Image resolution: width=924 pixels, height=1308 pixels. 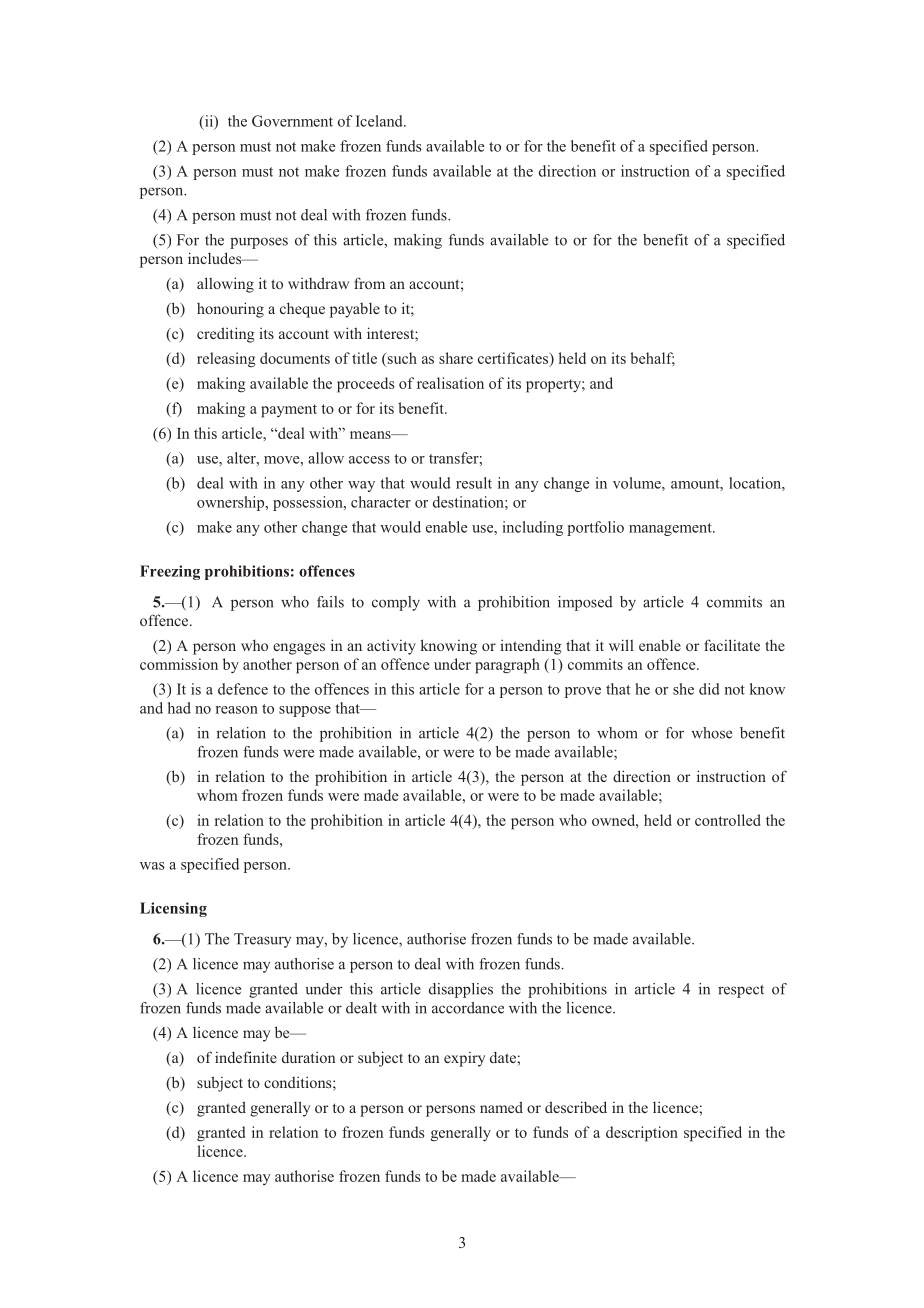 What do you see at coordinates (621, 645) in the document?
I see `will` at bounding box center [621, 645].
